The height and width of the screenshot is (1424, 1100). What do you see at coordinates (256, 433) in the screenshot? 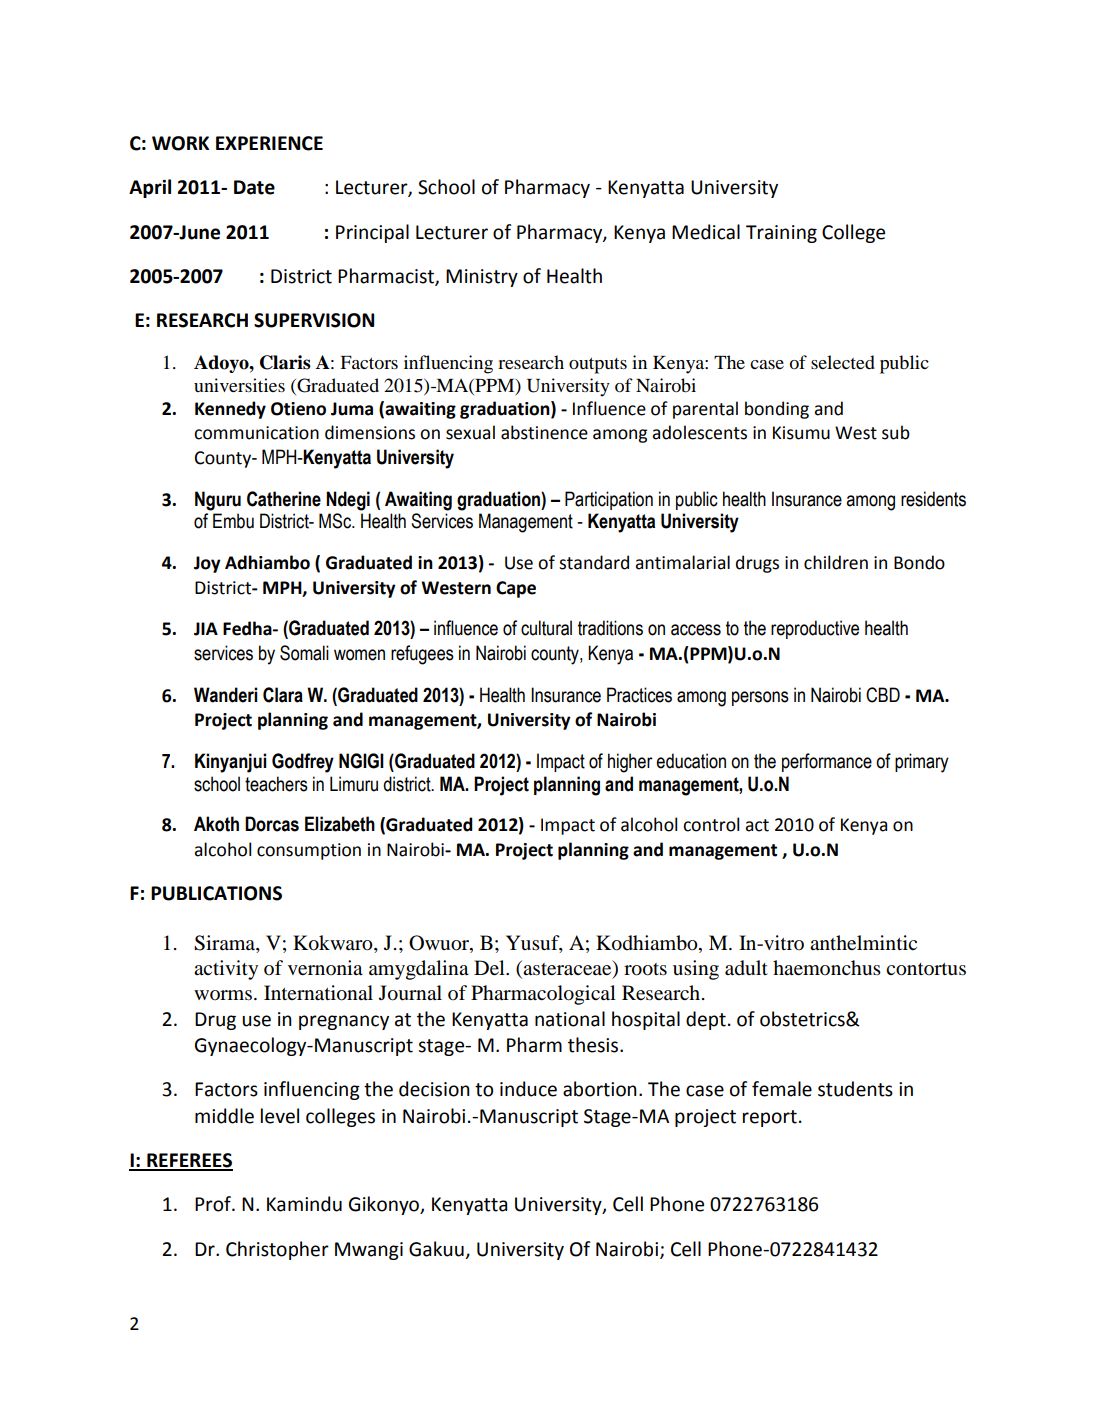
I see `communication` at bounding box center [256, 433].
